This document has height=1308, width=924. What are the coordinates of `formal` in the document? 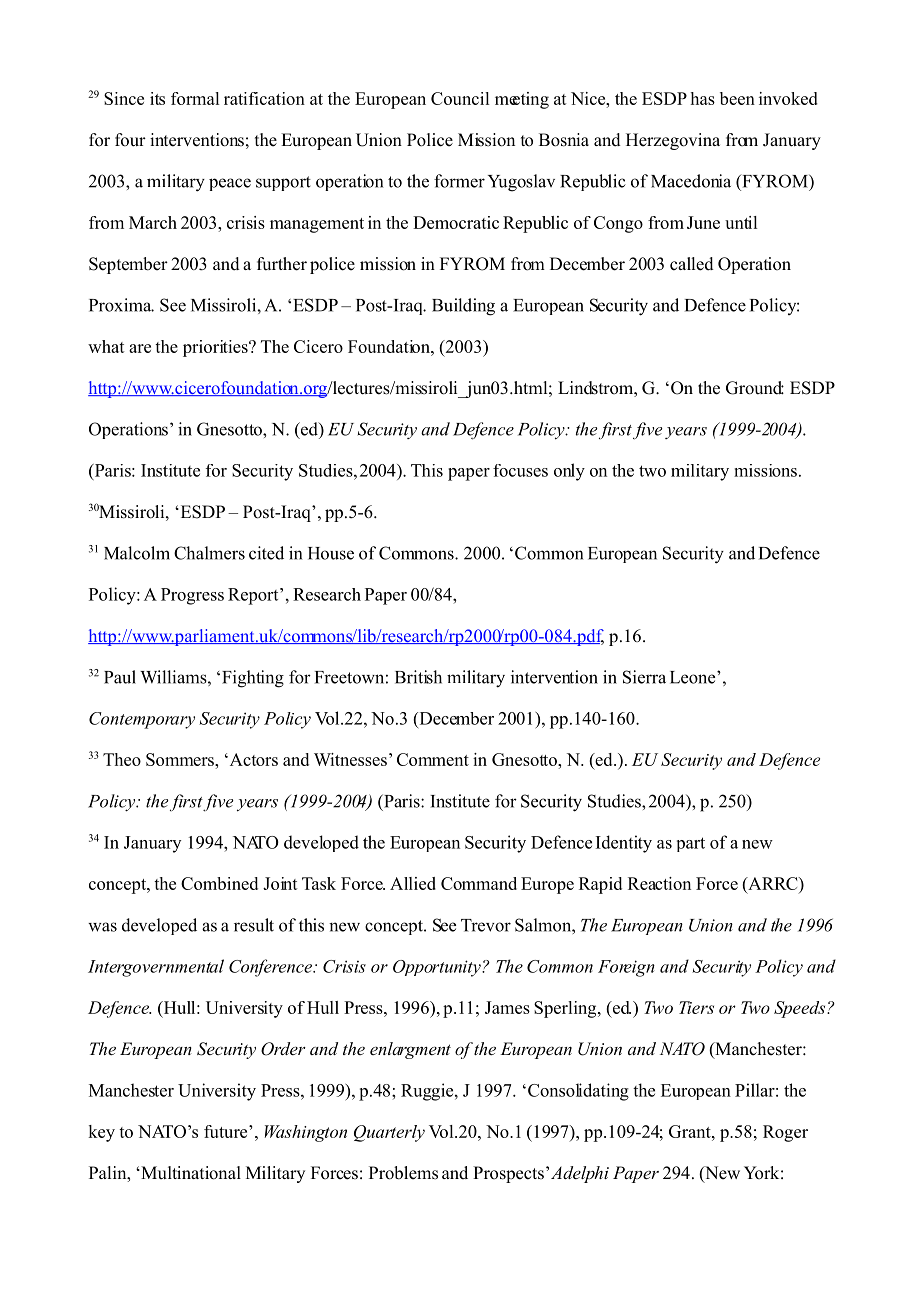 It's located at (195, 98).
